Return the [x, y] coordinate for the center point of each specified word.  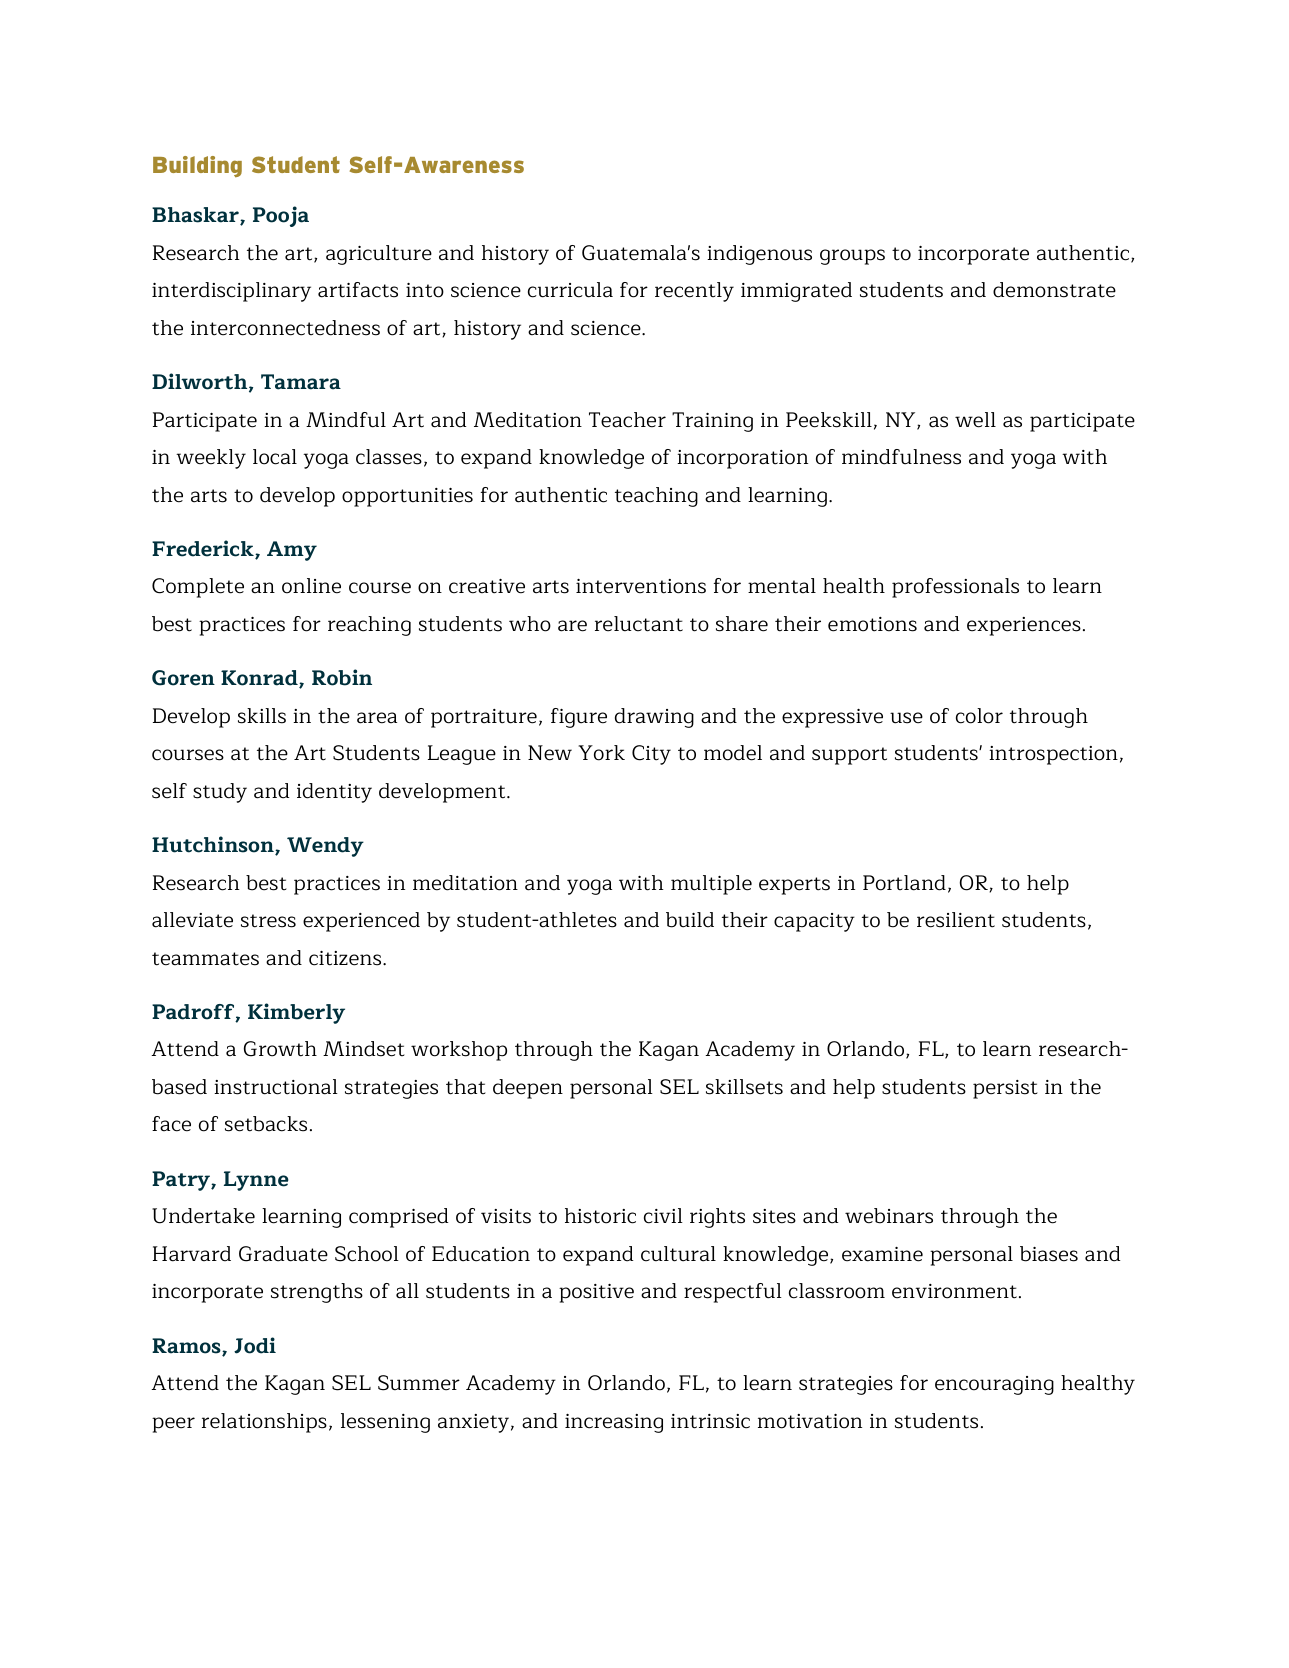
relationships [264, 1423]
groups [852, 257]
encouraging [994, 1385]
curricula [570, 290]
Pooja [281, 216]
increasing [614, 1423]
